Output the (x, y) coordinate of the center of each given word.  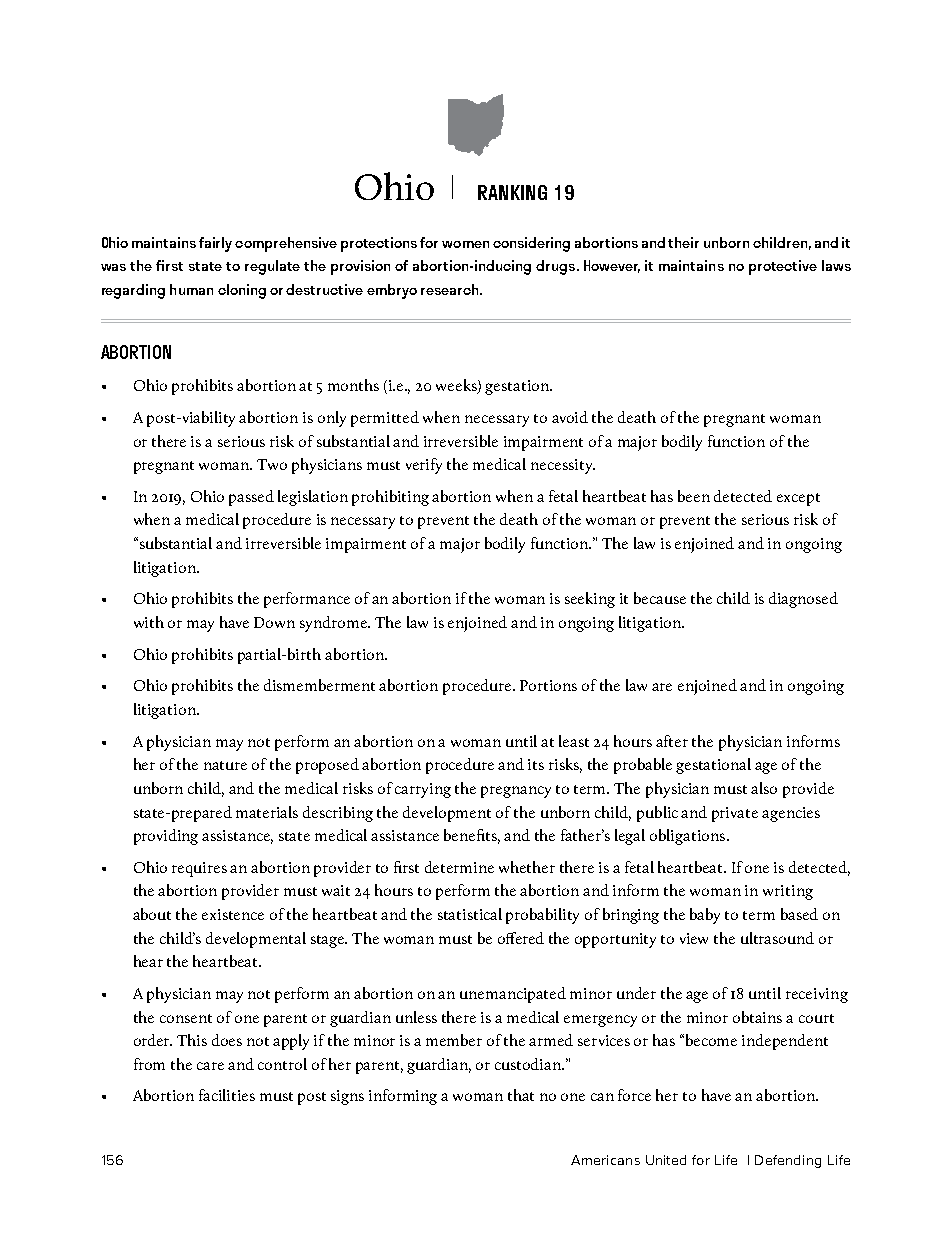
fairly (215, 244)
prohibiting (390, 498)
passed (251, 498)
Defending (788, 1161)
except (798, 499)
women (465, 244)
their (683, 242)
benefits (472, 836)
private (735, 814)
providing (166, 837)
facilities (227, 1095)
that (521, 1095)
